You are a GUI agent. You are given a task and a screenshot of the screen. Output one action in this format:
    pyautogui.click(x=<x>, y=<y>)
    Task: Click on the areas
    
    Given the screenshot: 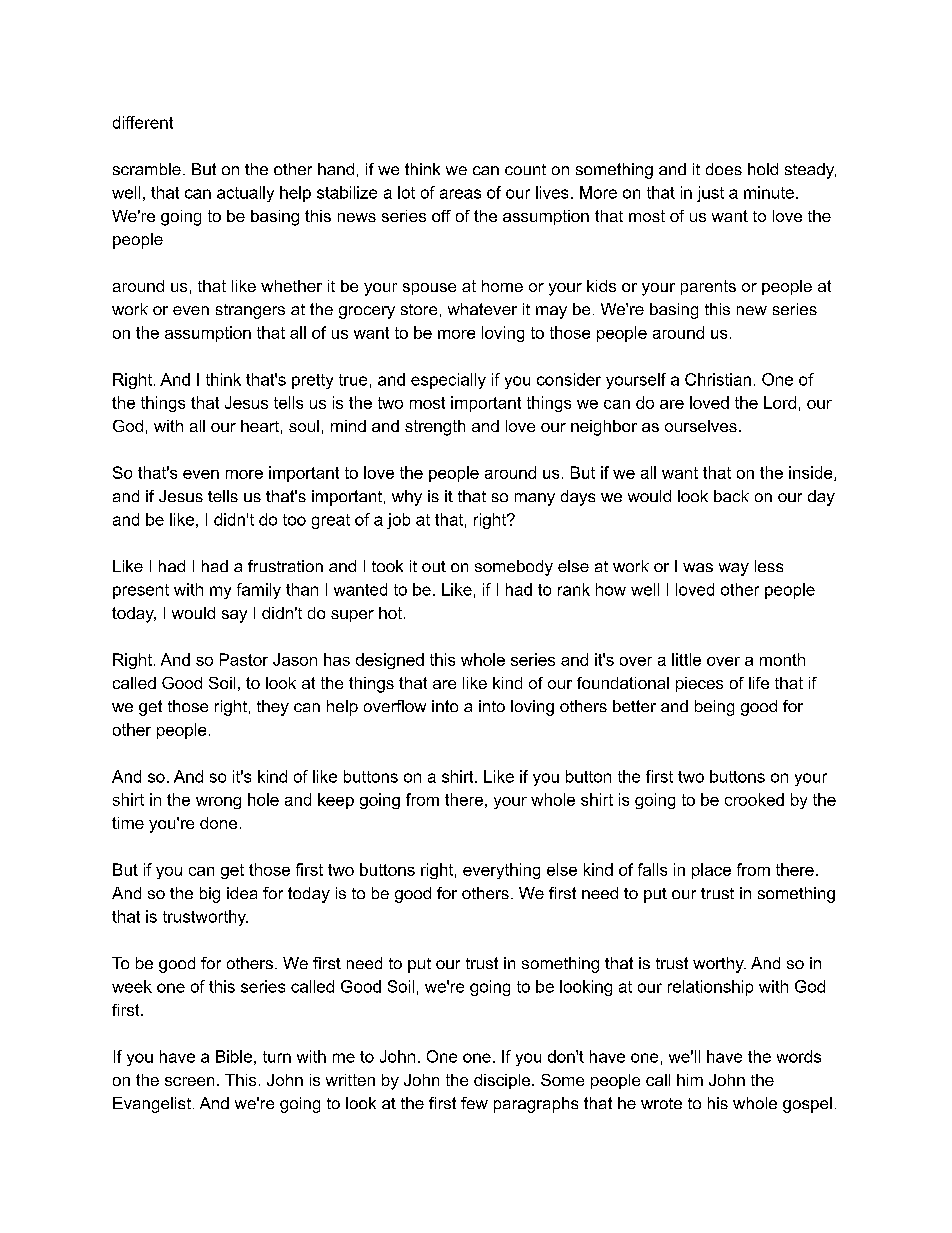 What is the action you would take?
    pyautogui.click(x=460, y=194)
